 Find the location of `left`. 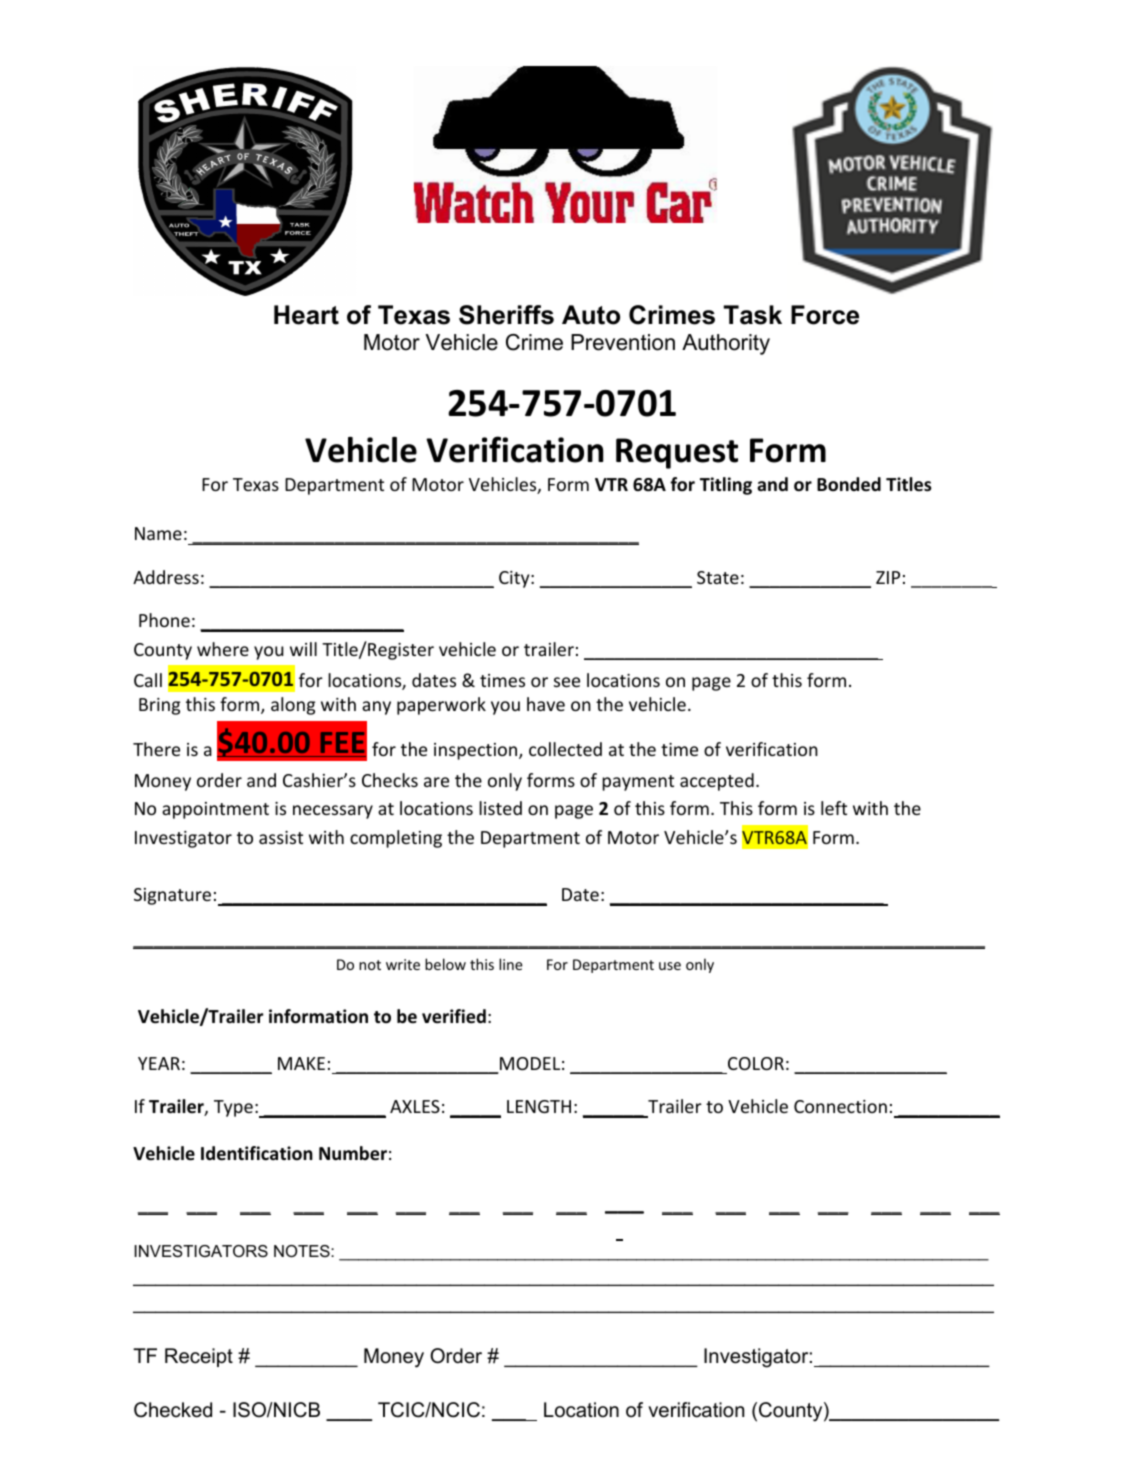

left is located at coordinates (834, 808).
